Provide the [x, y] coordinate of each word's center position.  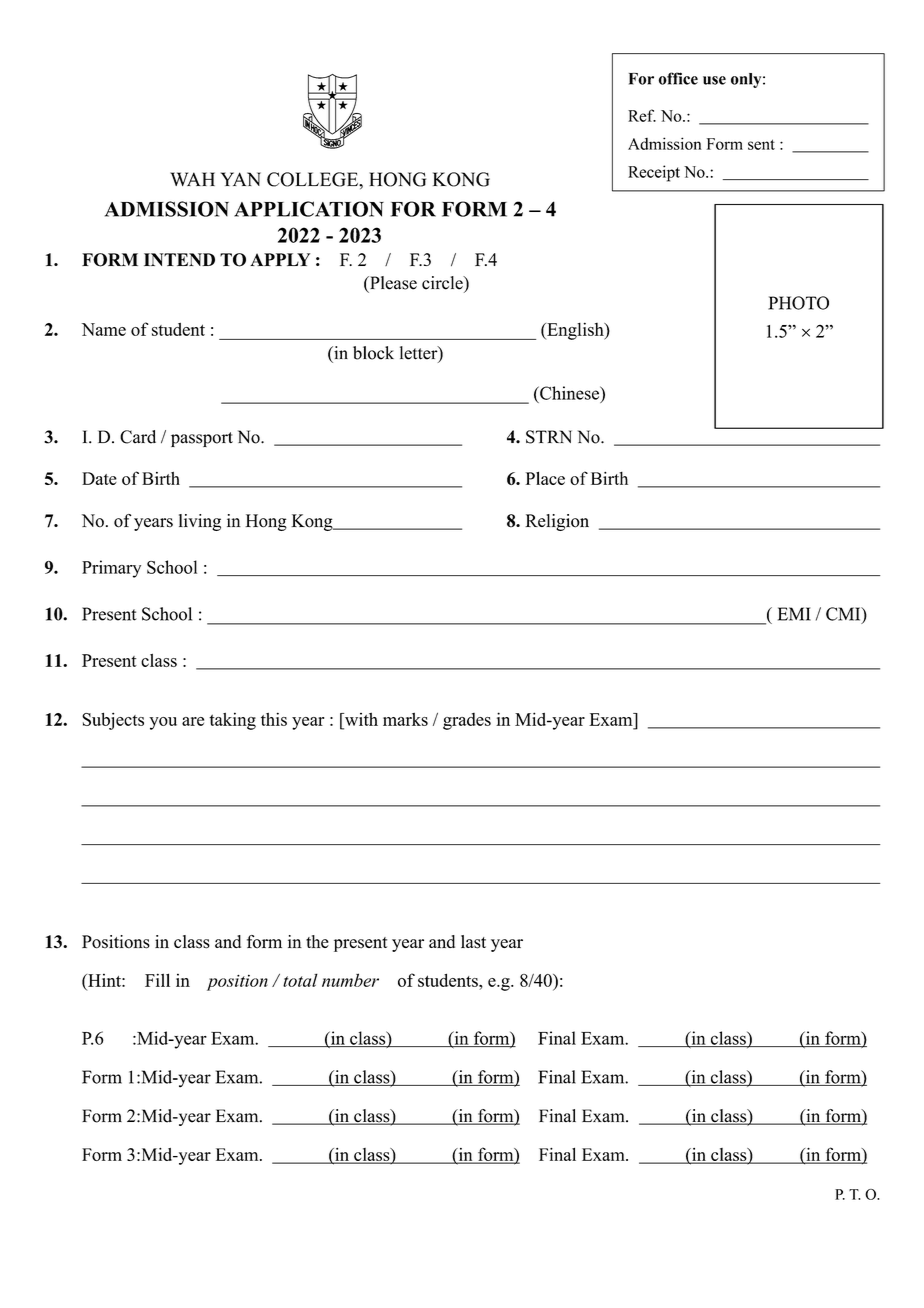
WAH [192, 179]
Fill [157, 980]
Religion [557, 522]
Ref [642, 115]
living [200, 522]
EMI [794, 614]
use [714, 80]
